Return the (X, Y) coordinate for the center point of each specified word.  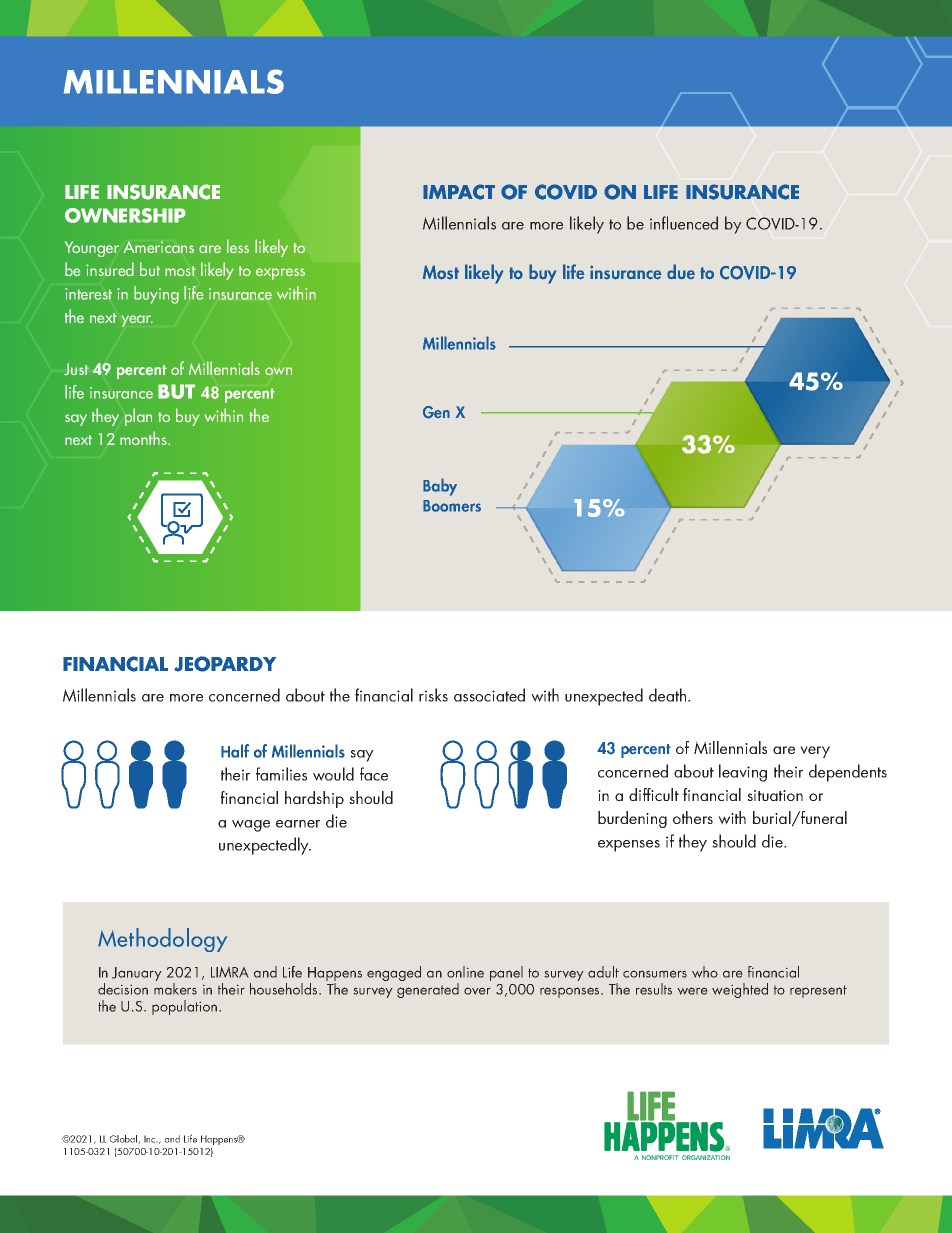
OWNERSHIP (125, 215)
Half (235, 751)
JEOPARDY (225, 664)
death (669, 695)
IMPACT (459, 192)
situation (775, 795)
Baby (440, 487)
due (681, 272)
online (465, 972)
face (374, 774)
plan (138, 417)
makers (175, 989)
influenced (684, 223)
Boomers (452, 506)
